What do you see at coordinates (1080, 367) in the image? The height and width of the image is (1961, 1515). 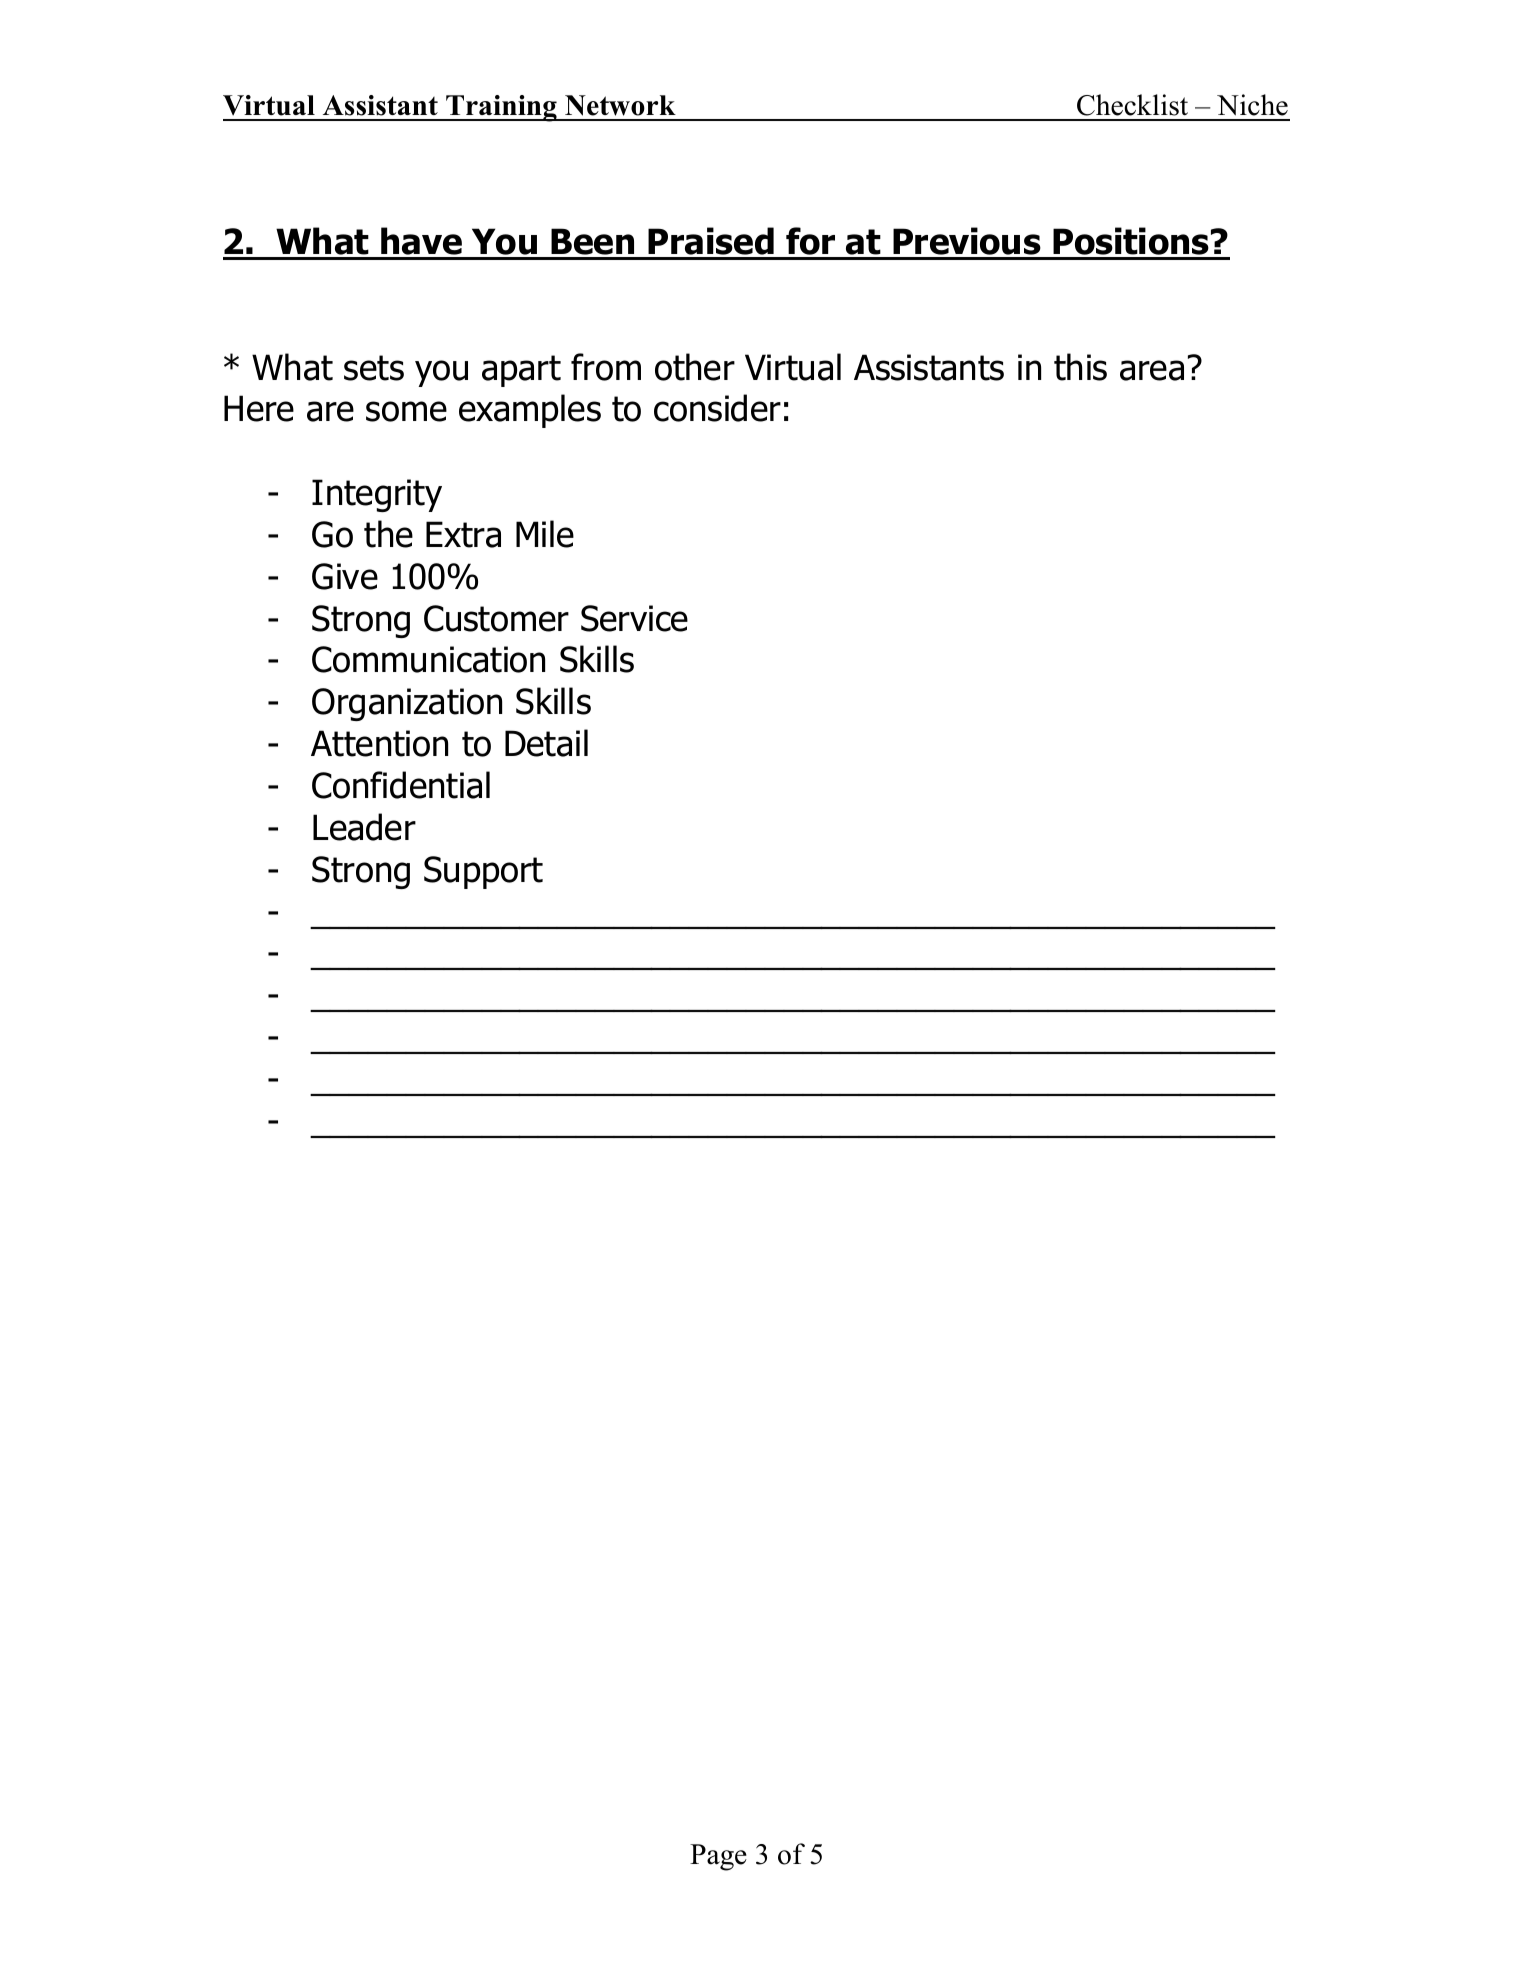 I see `this` at bounding box center [1080, 367].
